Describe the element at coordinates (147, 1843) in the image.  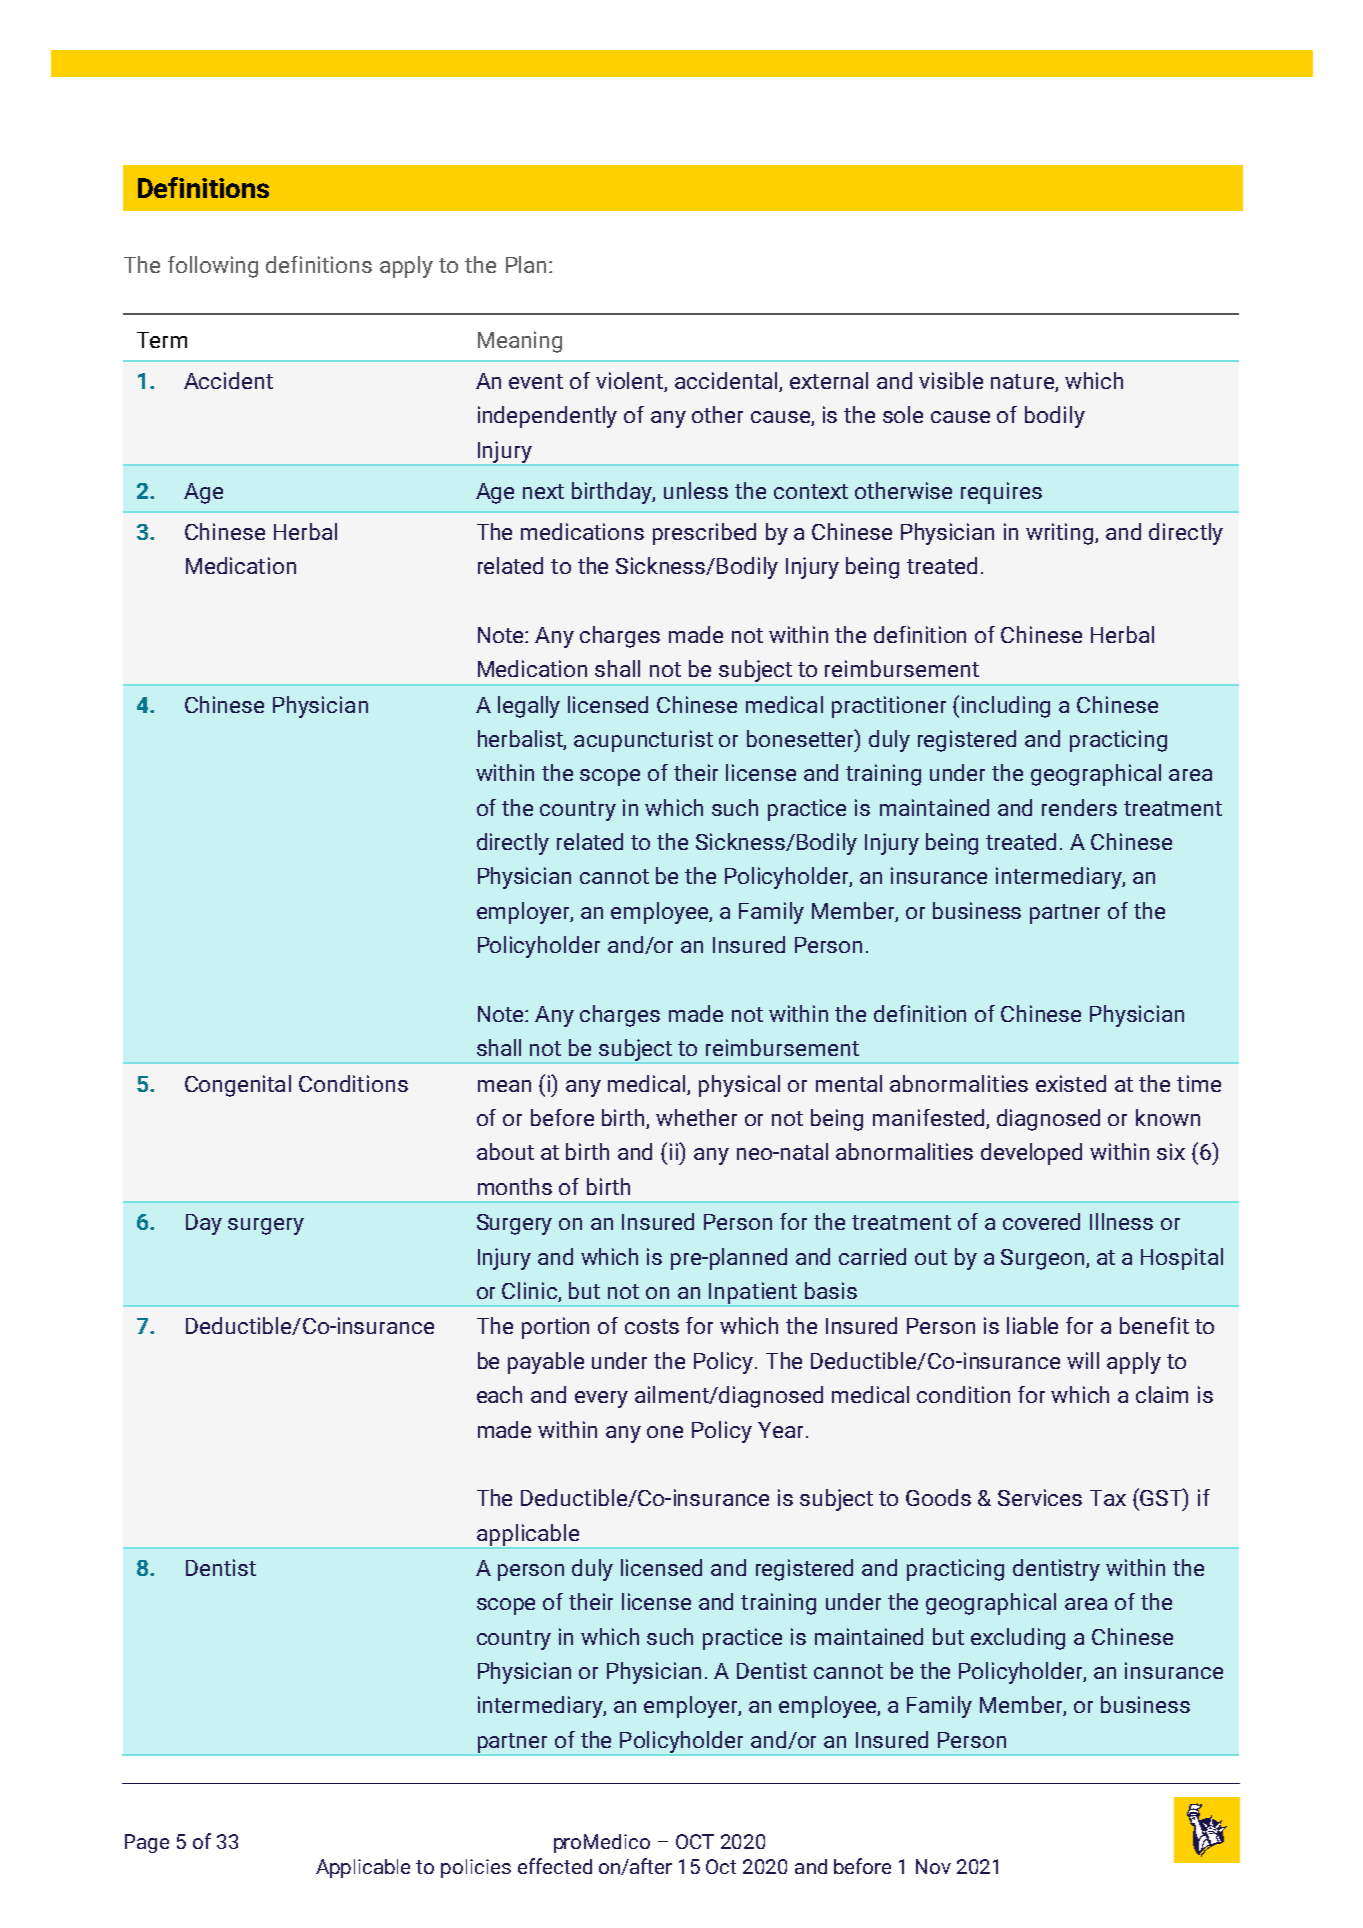
I see `Page` at that location.
